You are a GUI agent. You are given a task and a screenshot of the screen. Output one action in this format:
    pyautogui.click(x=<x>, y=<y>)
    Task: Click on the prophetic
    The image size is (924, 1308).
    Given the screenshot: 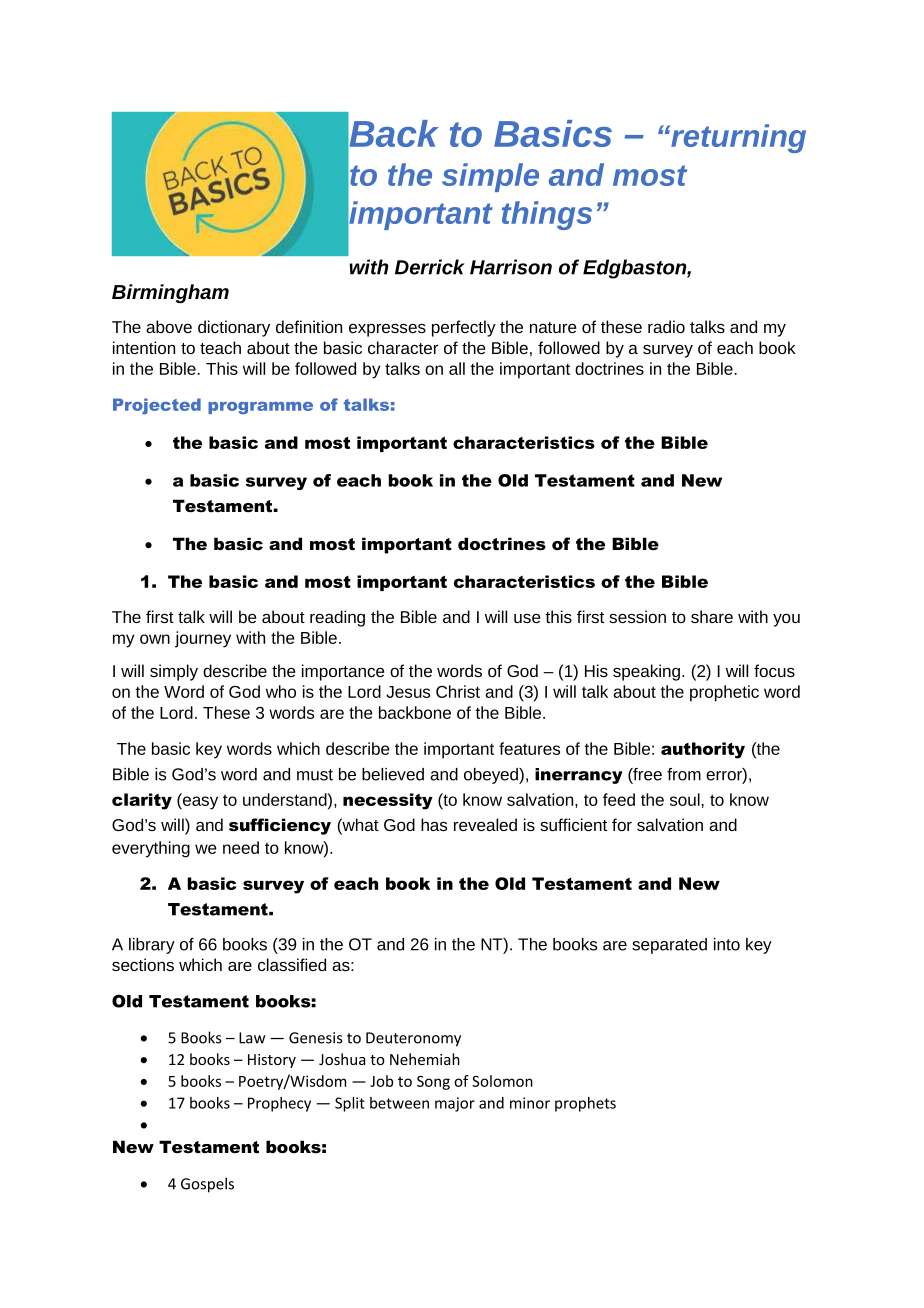 What is the action you would take?
    pyautogui.click(x=724, y=693)
